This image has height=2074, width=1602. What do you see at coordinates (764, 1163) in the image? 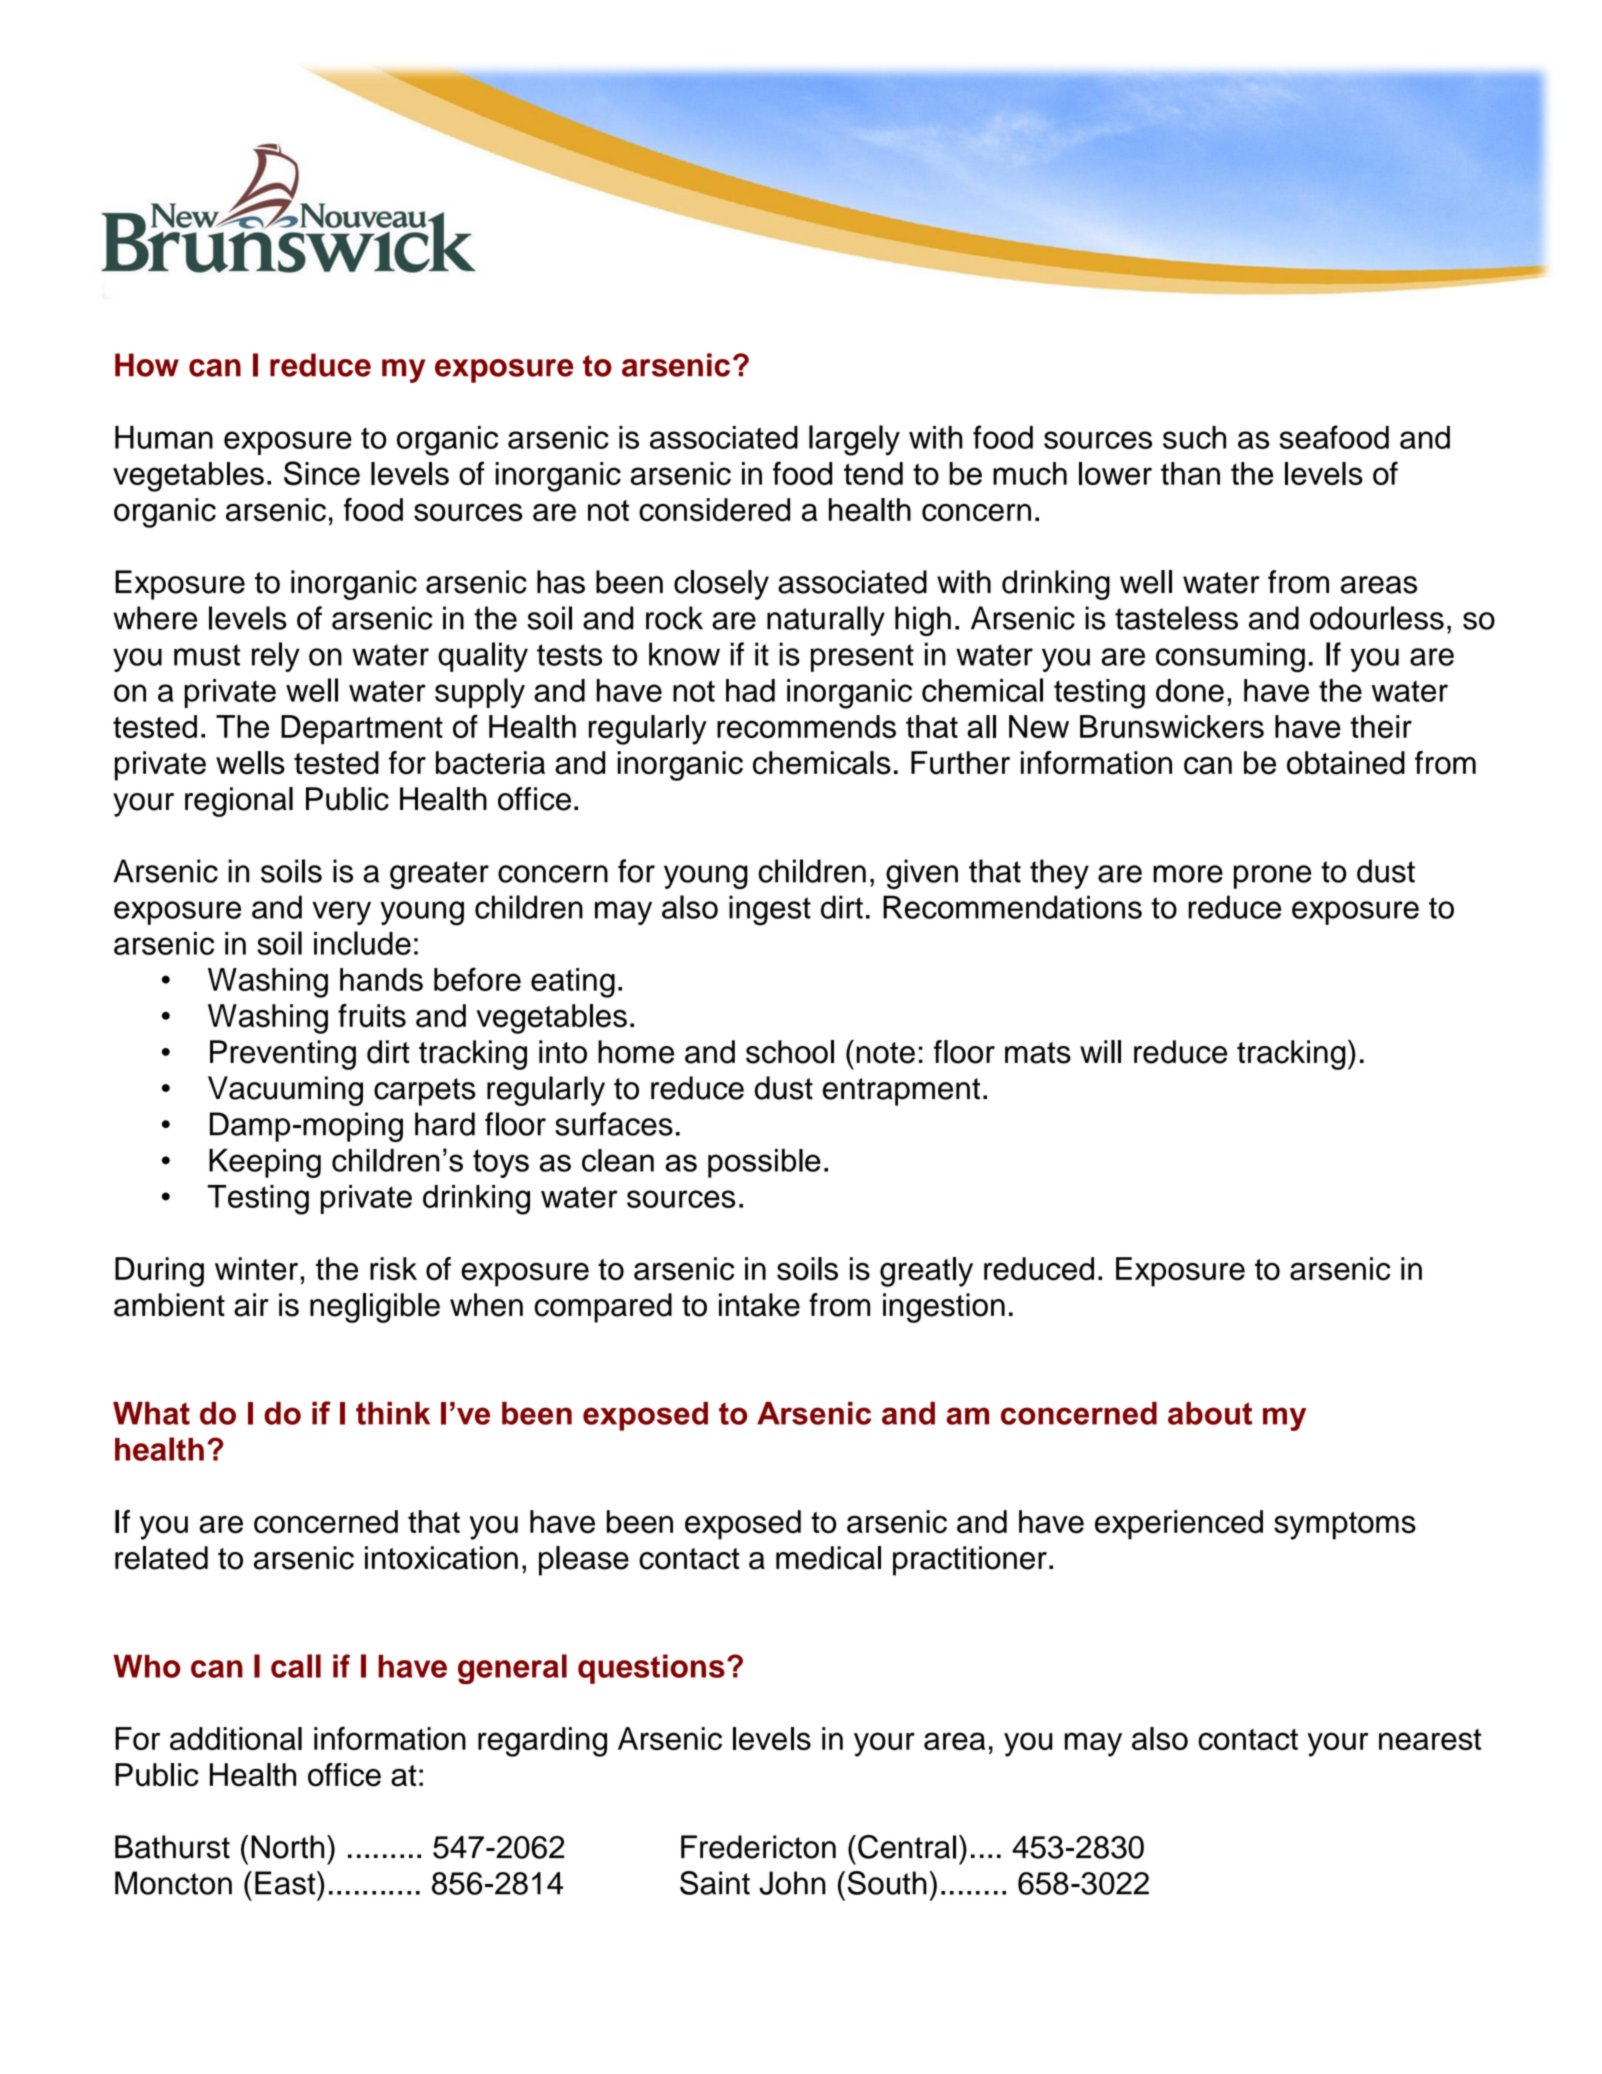
I see `possible` at bounding box center [764, 1163].
